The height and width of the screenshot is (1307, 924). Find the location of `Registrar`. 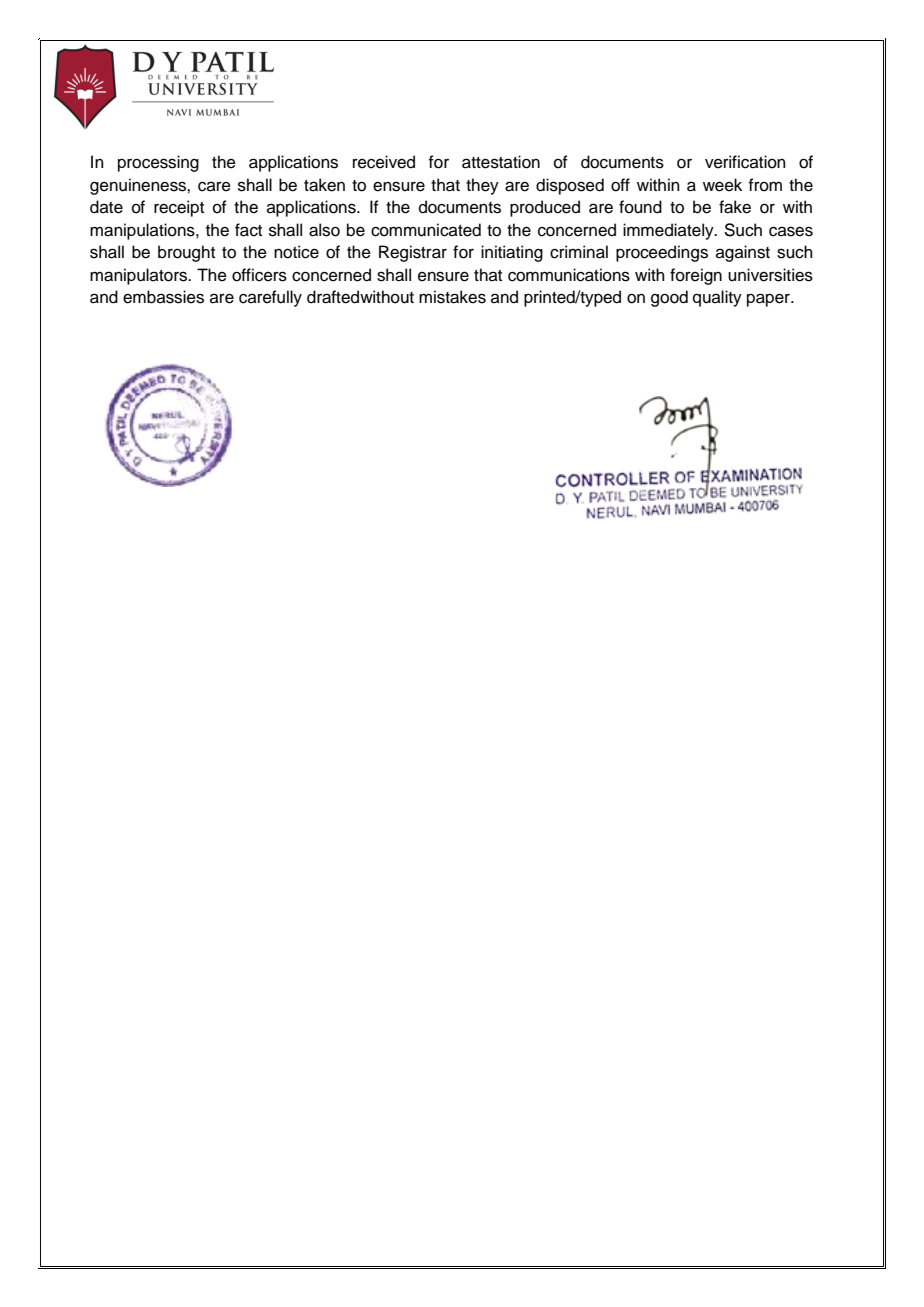

Registrar is located at coordinates (413, 253).
